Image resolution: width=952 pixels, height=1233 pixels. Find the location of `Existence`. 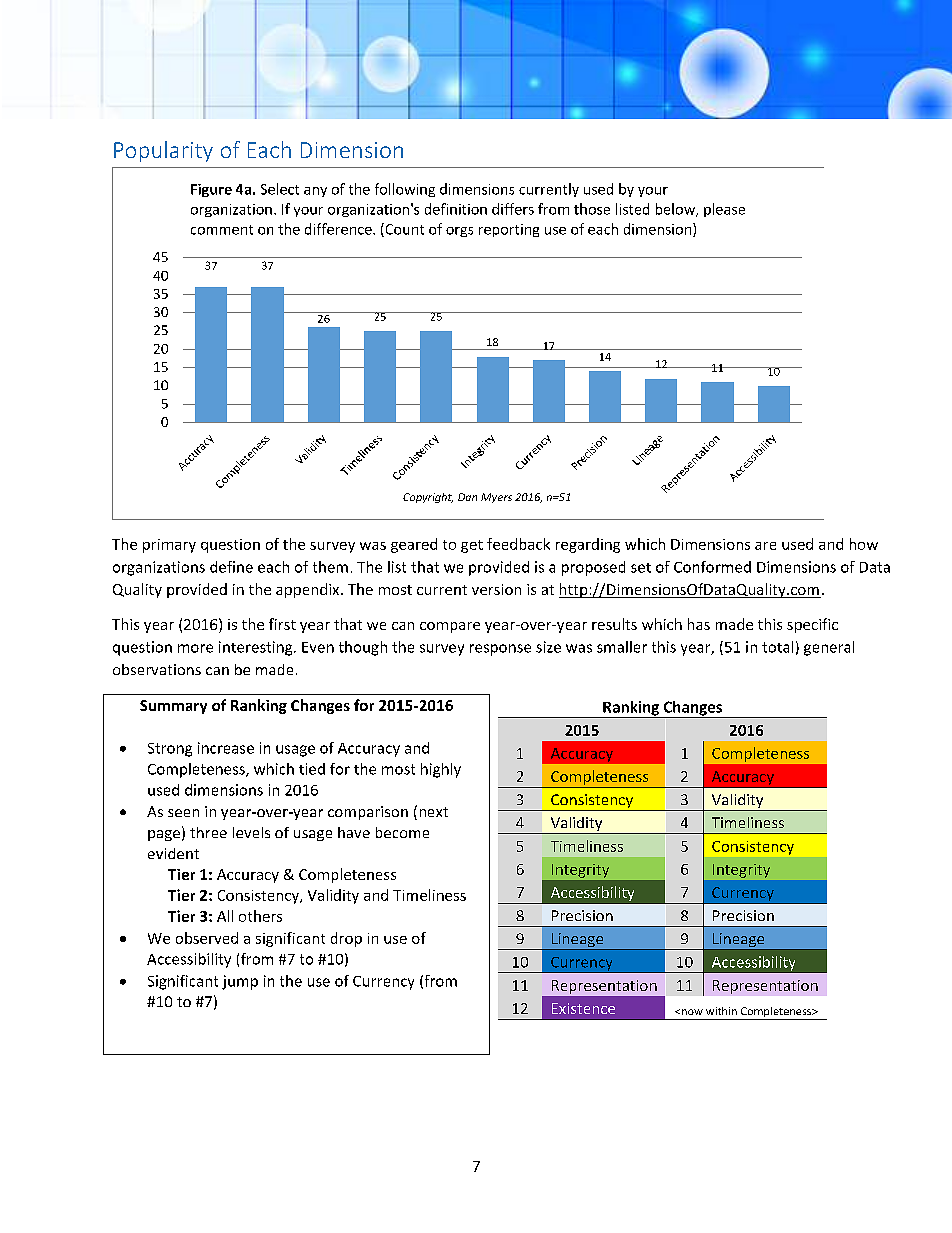

Existence is located at coordinates (583, 1008).
